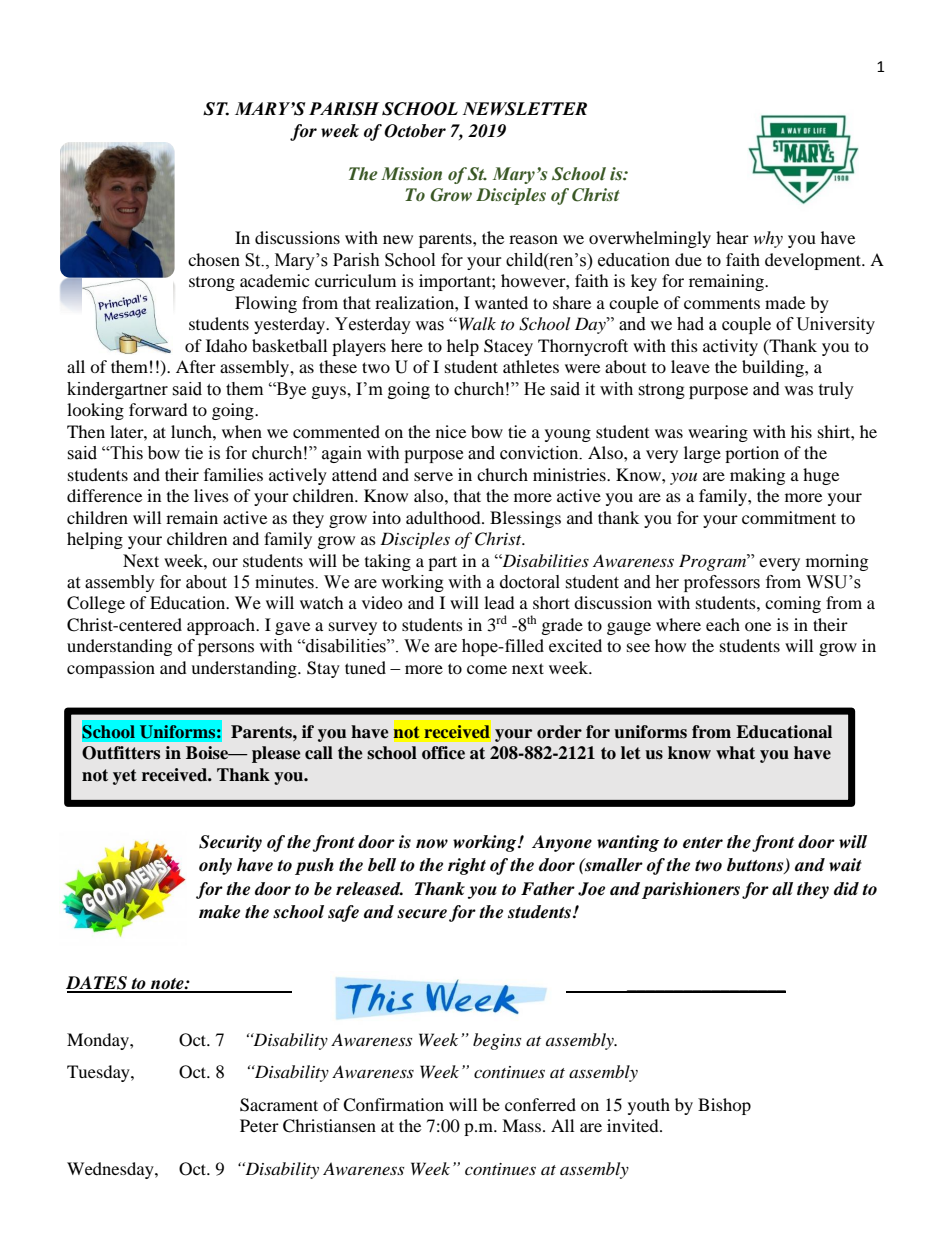  Describe the element at coordinates (215, 866) in the screenshot. I see `only` at that location.
